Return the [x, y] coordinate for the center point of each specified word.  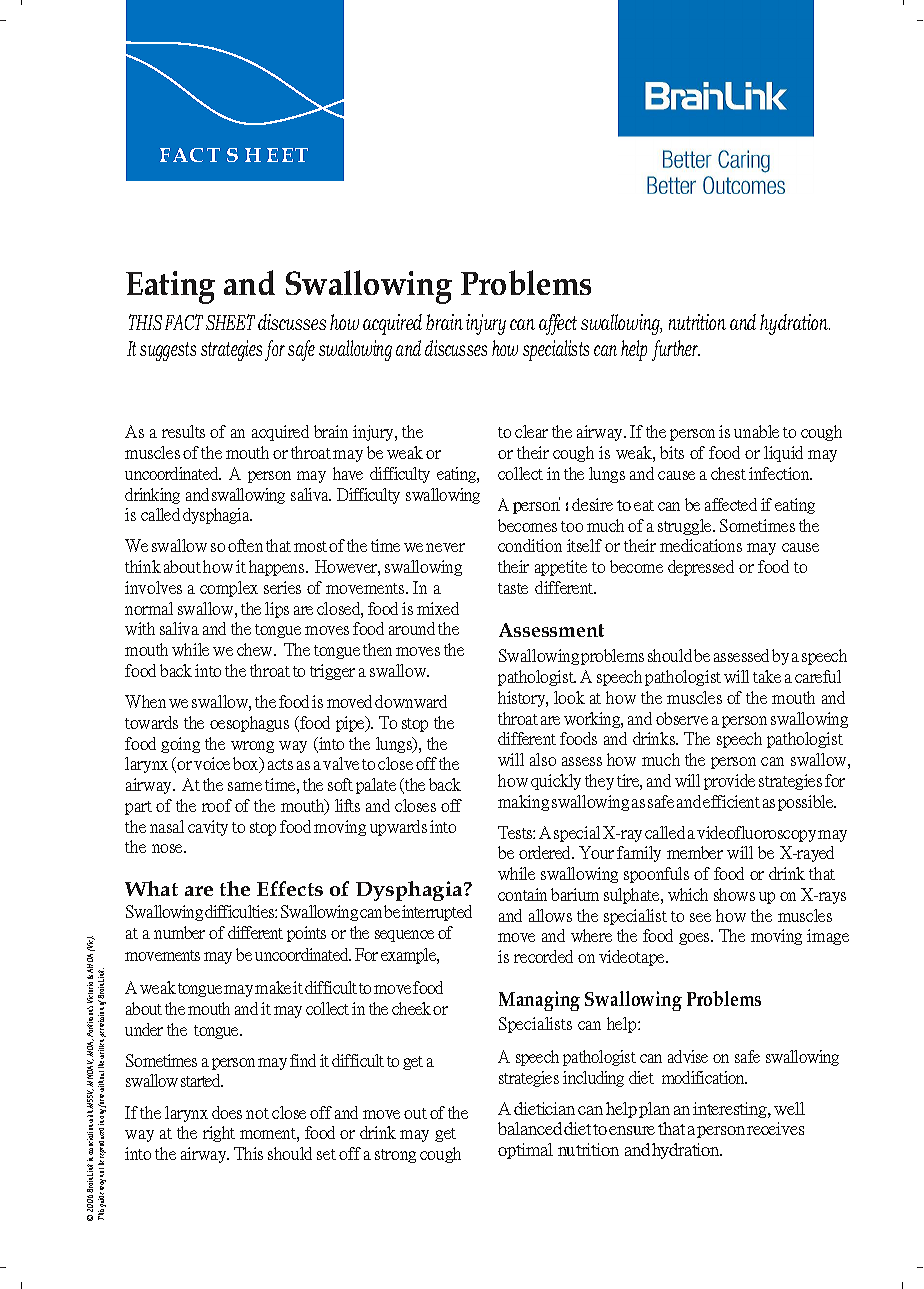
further [676, 350]
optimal [525, 1151]
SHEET [230, 322]
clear [531, 431]
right [219, 1134]
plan [654, 1110]
